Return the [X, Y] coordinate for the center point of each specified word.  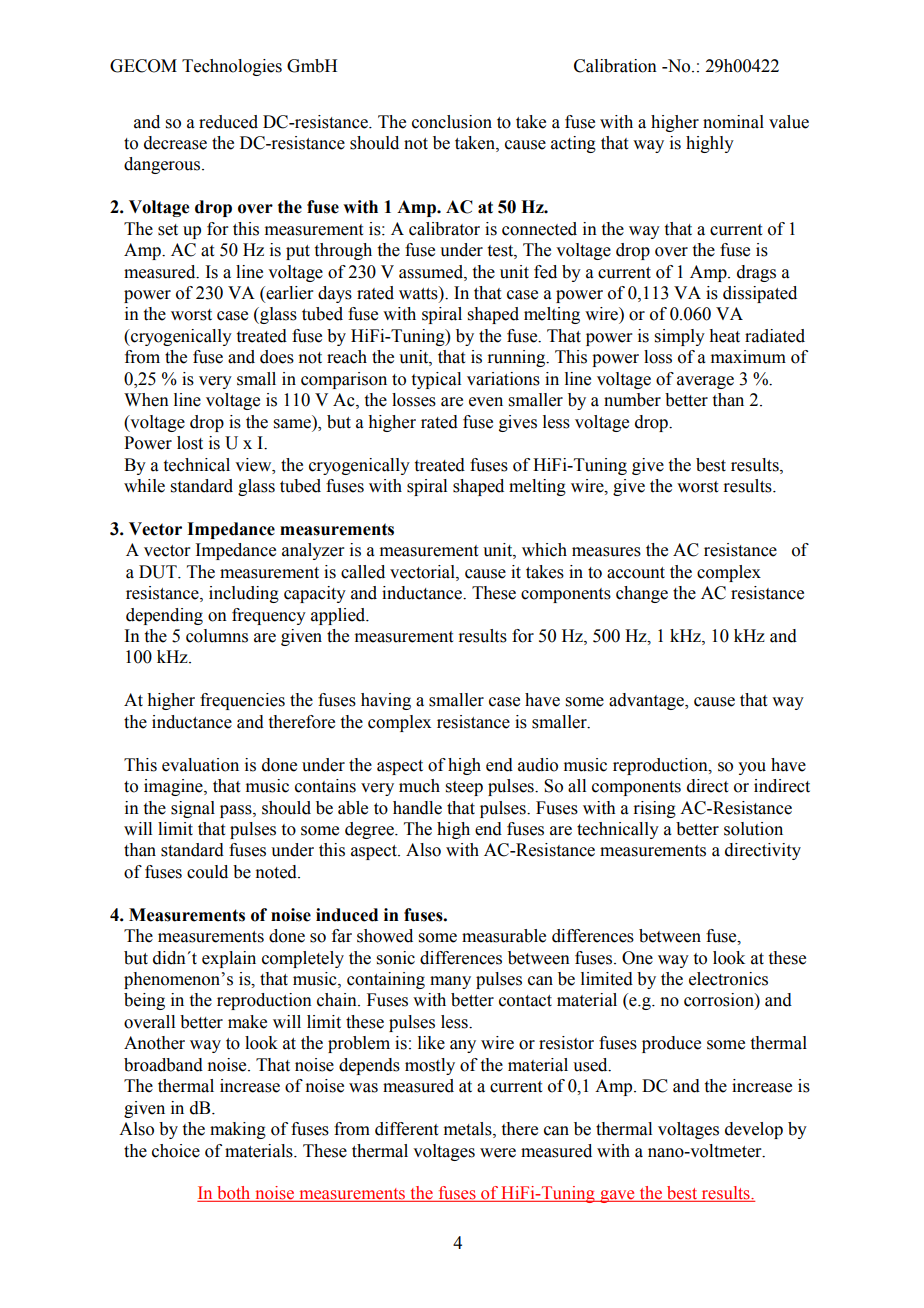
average [705, 382]
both [234, 1194]
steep [464, 788]
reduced [228, 122]
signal [193, 809]
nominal [733, 122]
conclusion [452, 122]
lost [190, 443]
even [486, 402]
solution [753, 829]
